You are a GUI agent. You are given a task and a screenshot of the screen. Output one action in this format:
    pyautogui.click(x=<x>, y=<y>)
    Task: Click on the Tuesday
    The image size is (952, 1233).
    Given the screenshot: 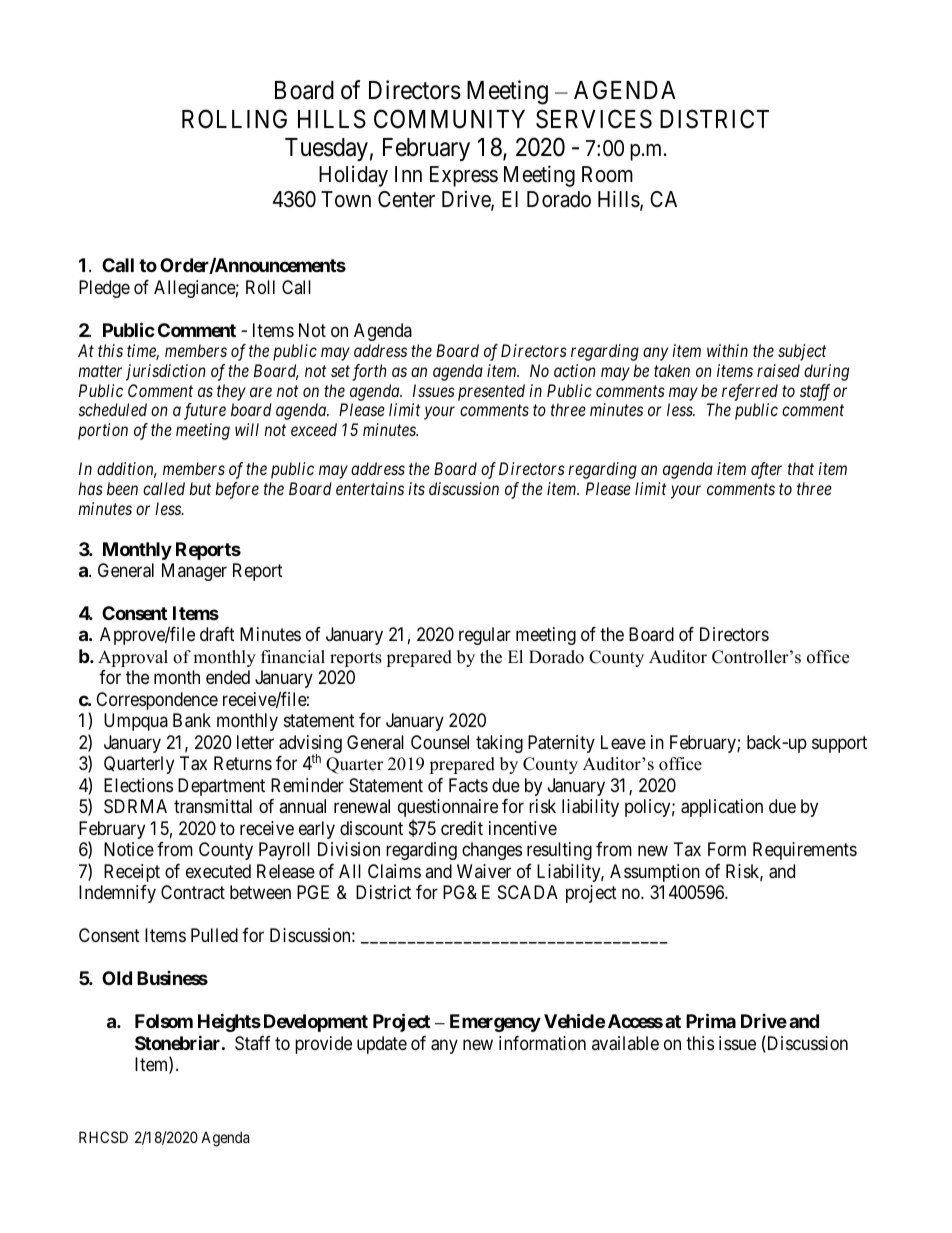 What is the action you would take?
    pyautogui.click(x=326, y=149)
